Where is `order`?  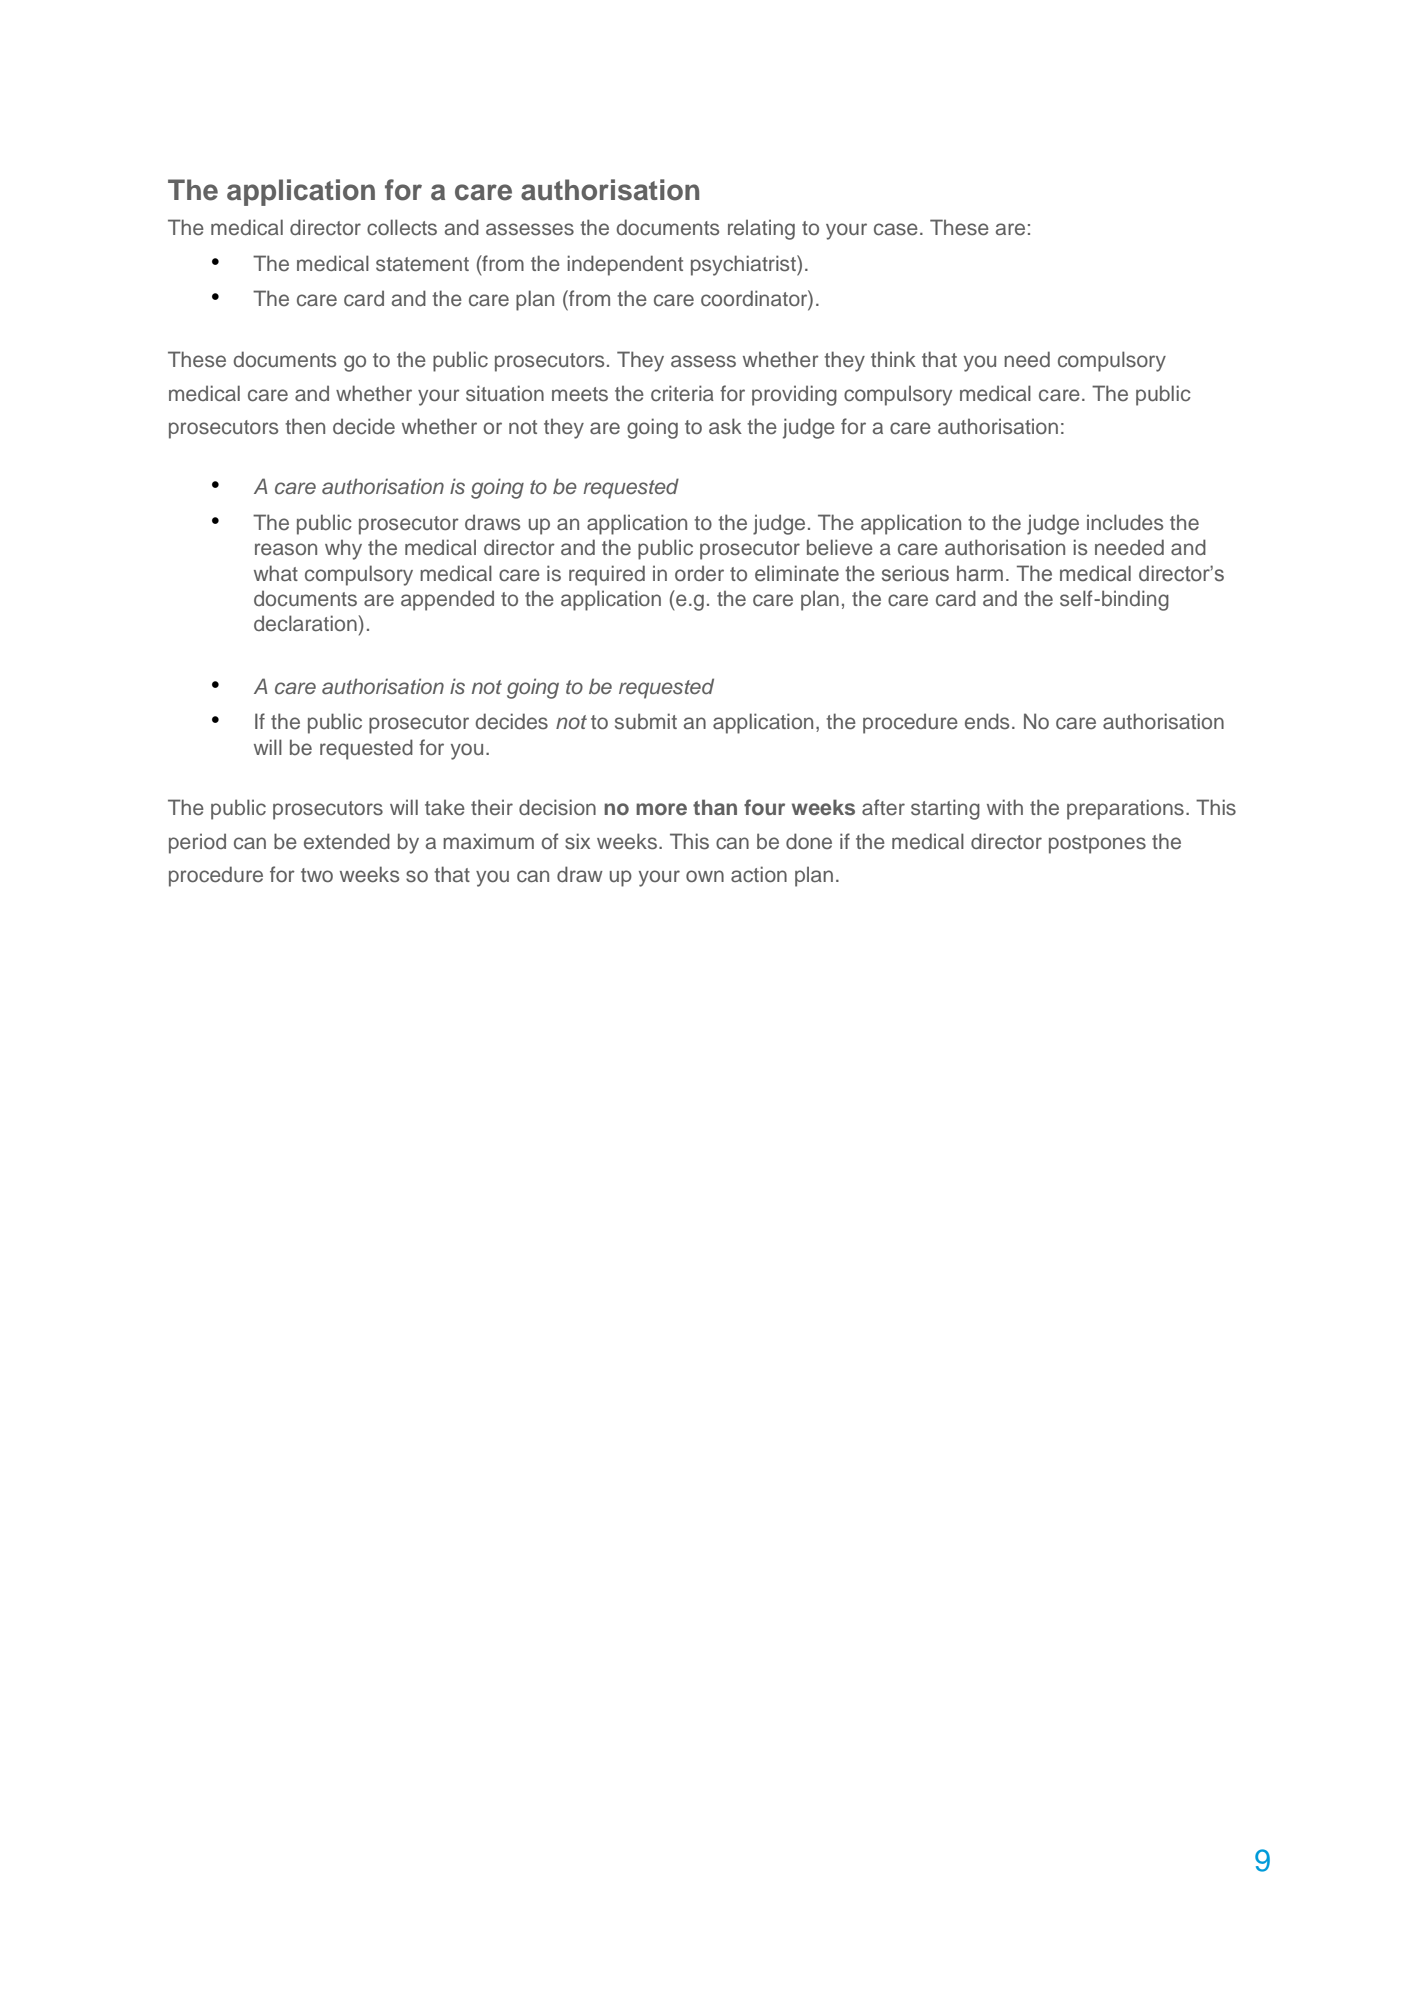 order is located at coordinates (699, 573).
